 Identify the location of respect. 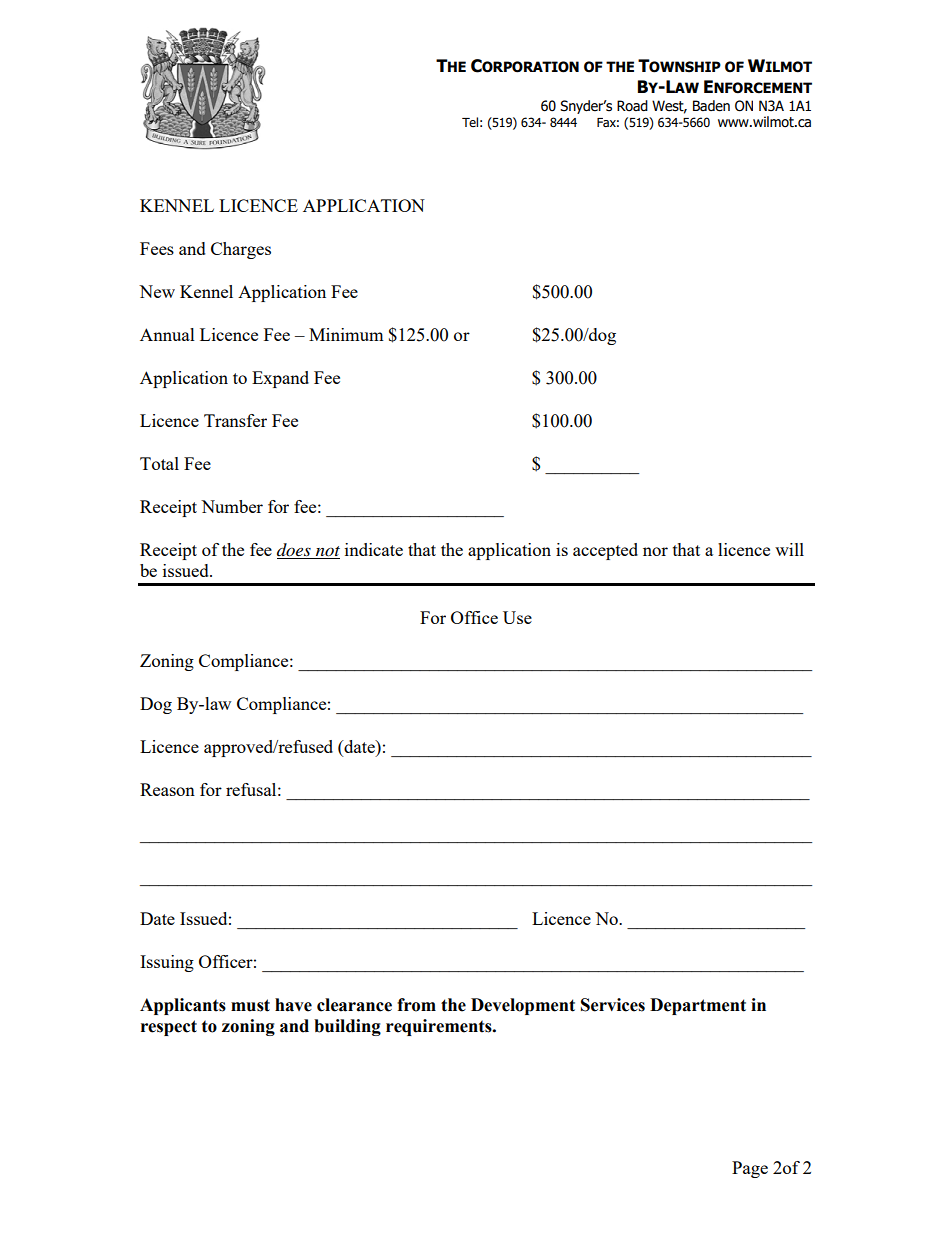
(169, 1028).
